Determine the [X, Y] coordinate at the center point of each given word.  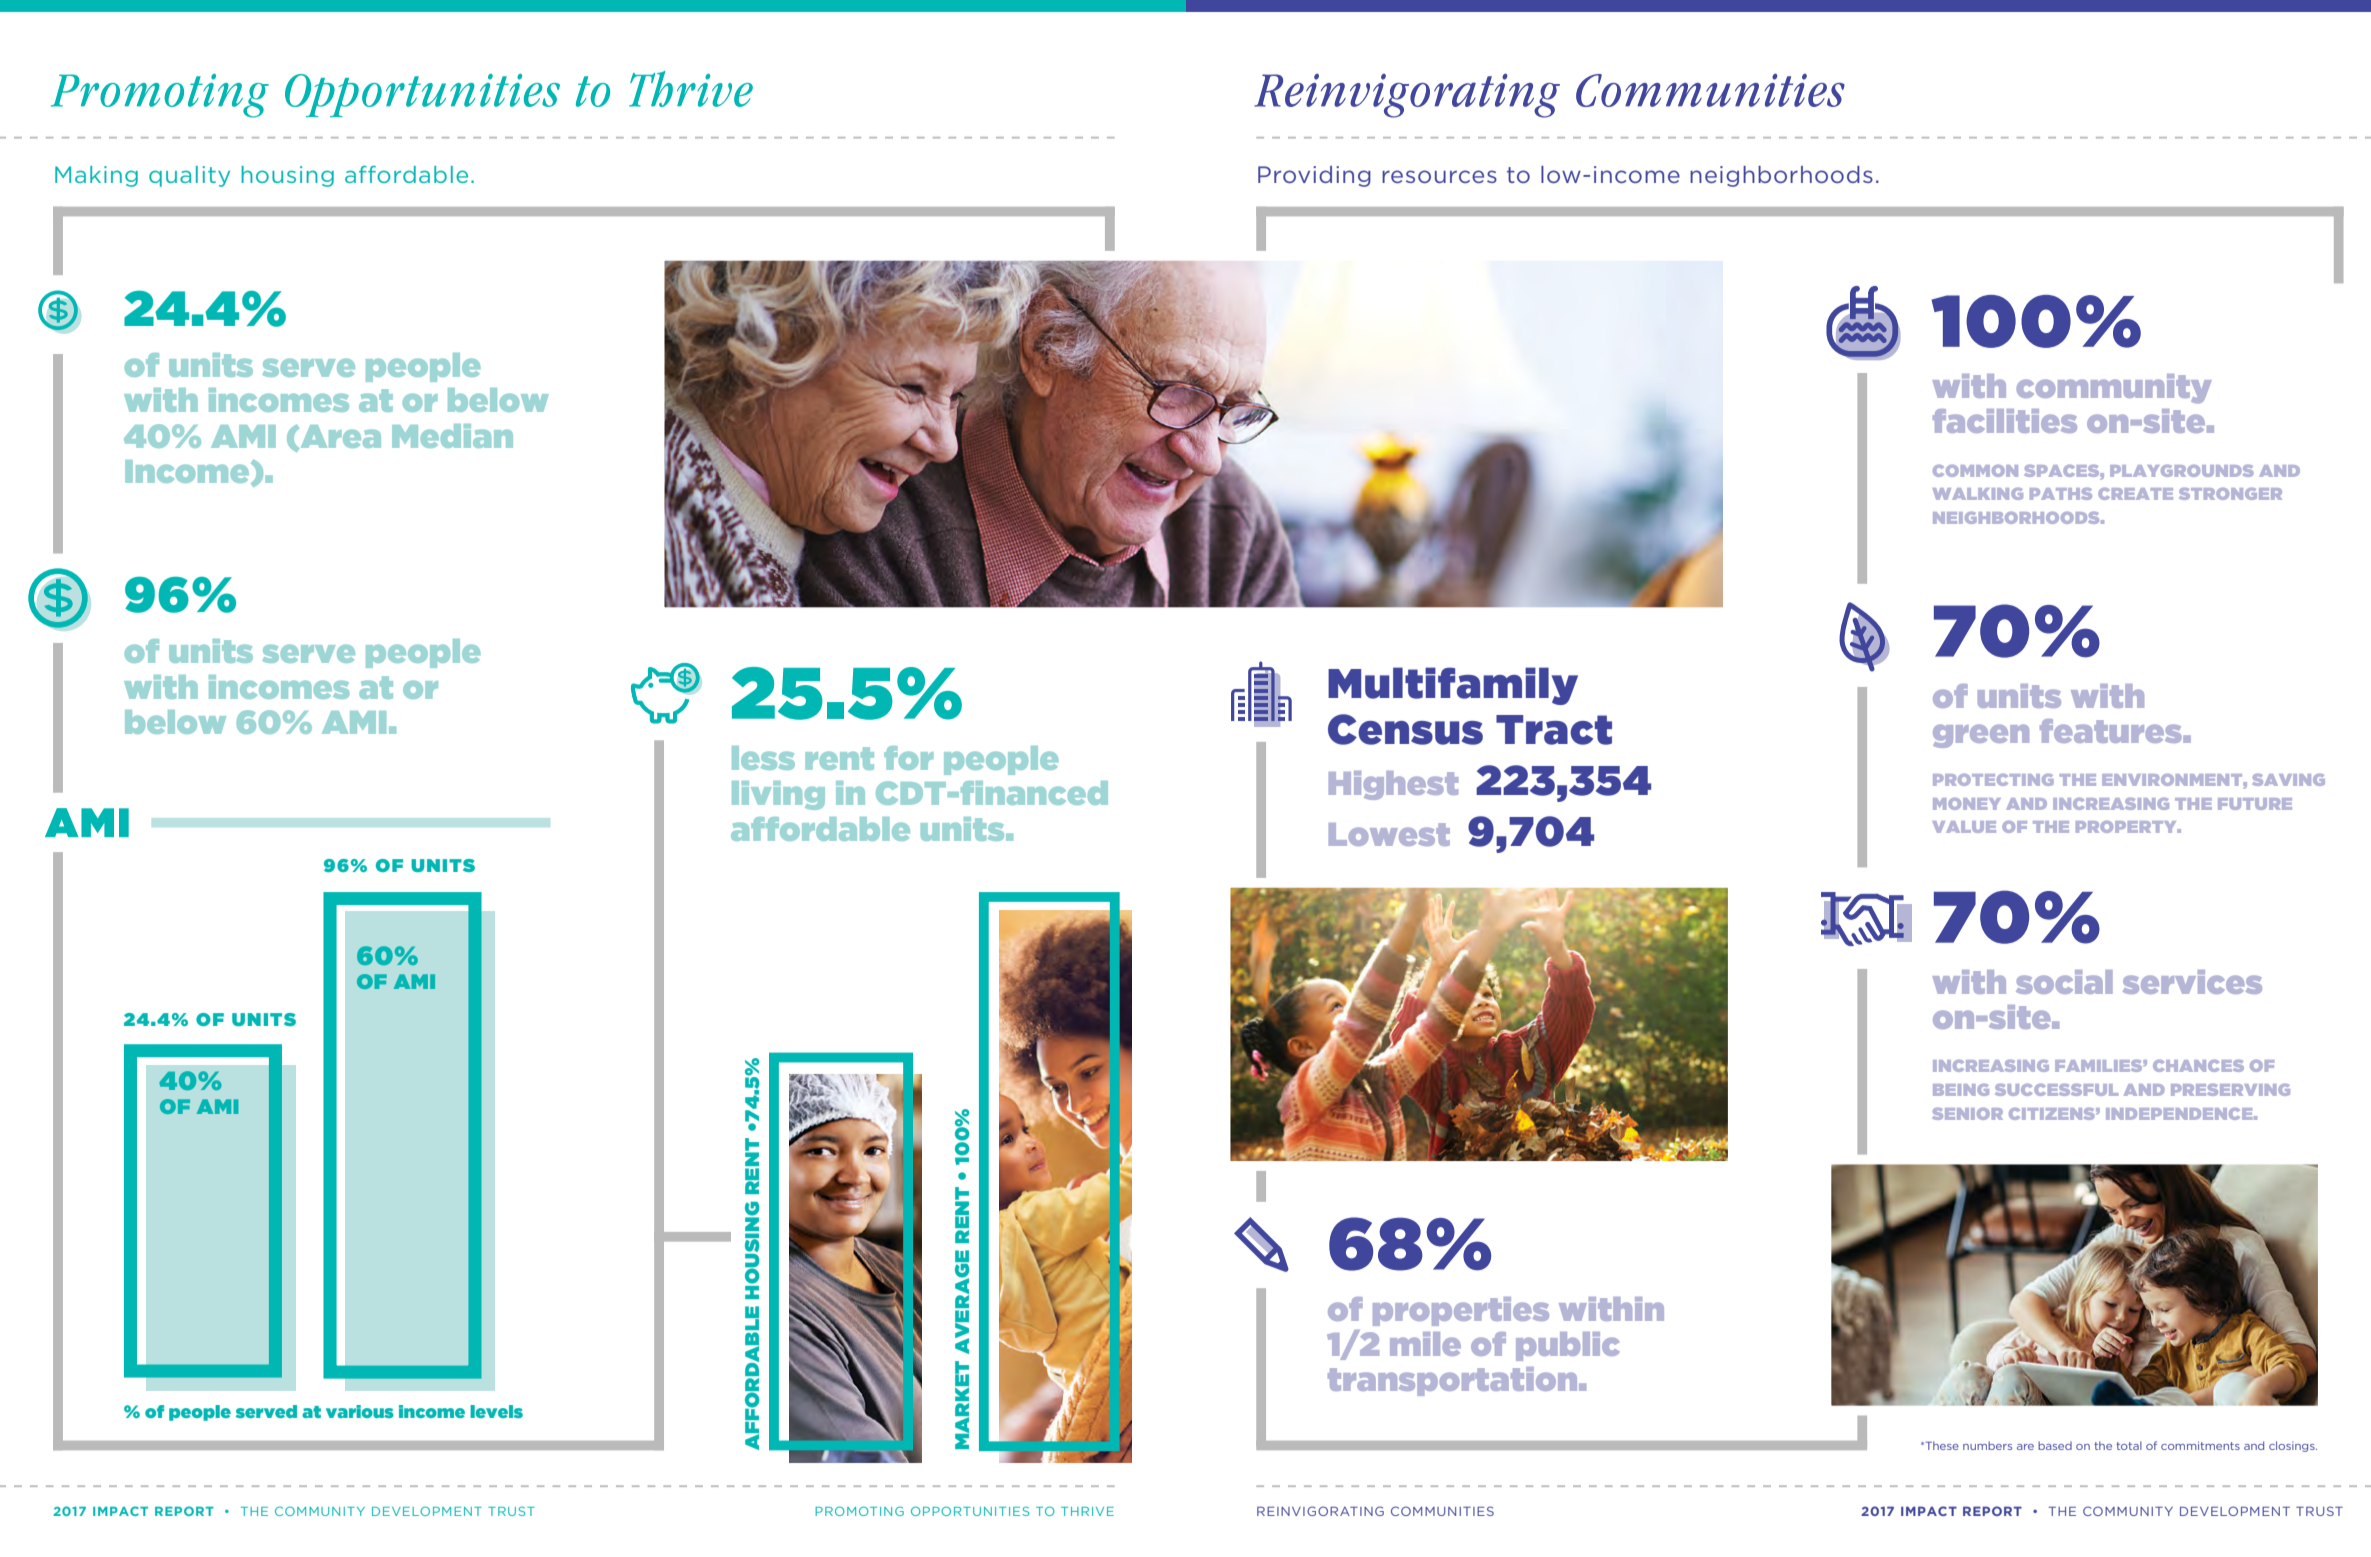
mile [1425, 1344]
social [2064, 982]
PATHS [2061, 494]
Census [1405, 729]
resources [1439, 176]
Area [339, 437]
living [778, 795]
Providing [1314, 176]
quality [189, 176]
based [2055, 1445]
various [360, 1411]
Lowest [1389, 834]
